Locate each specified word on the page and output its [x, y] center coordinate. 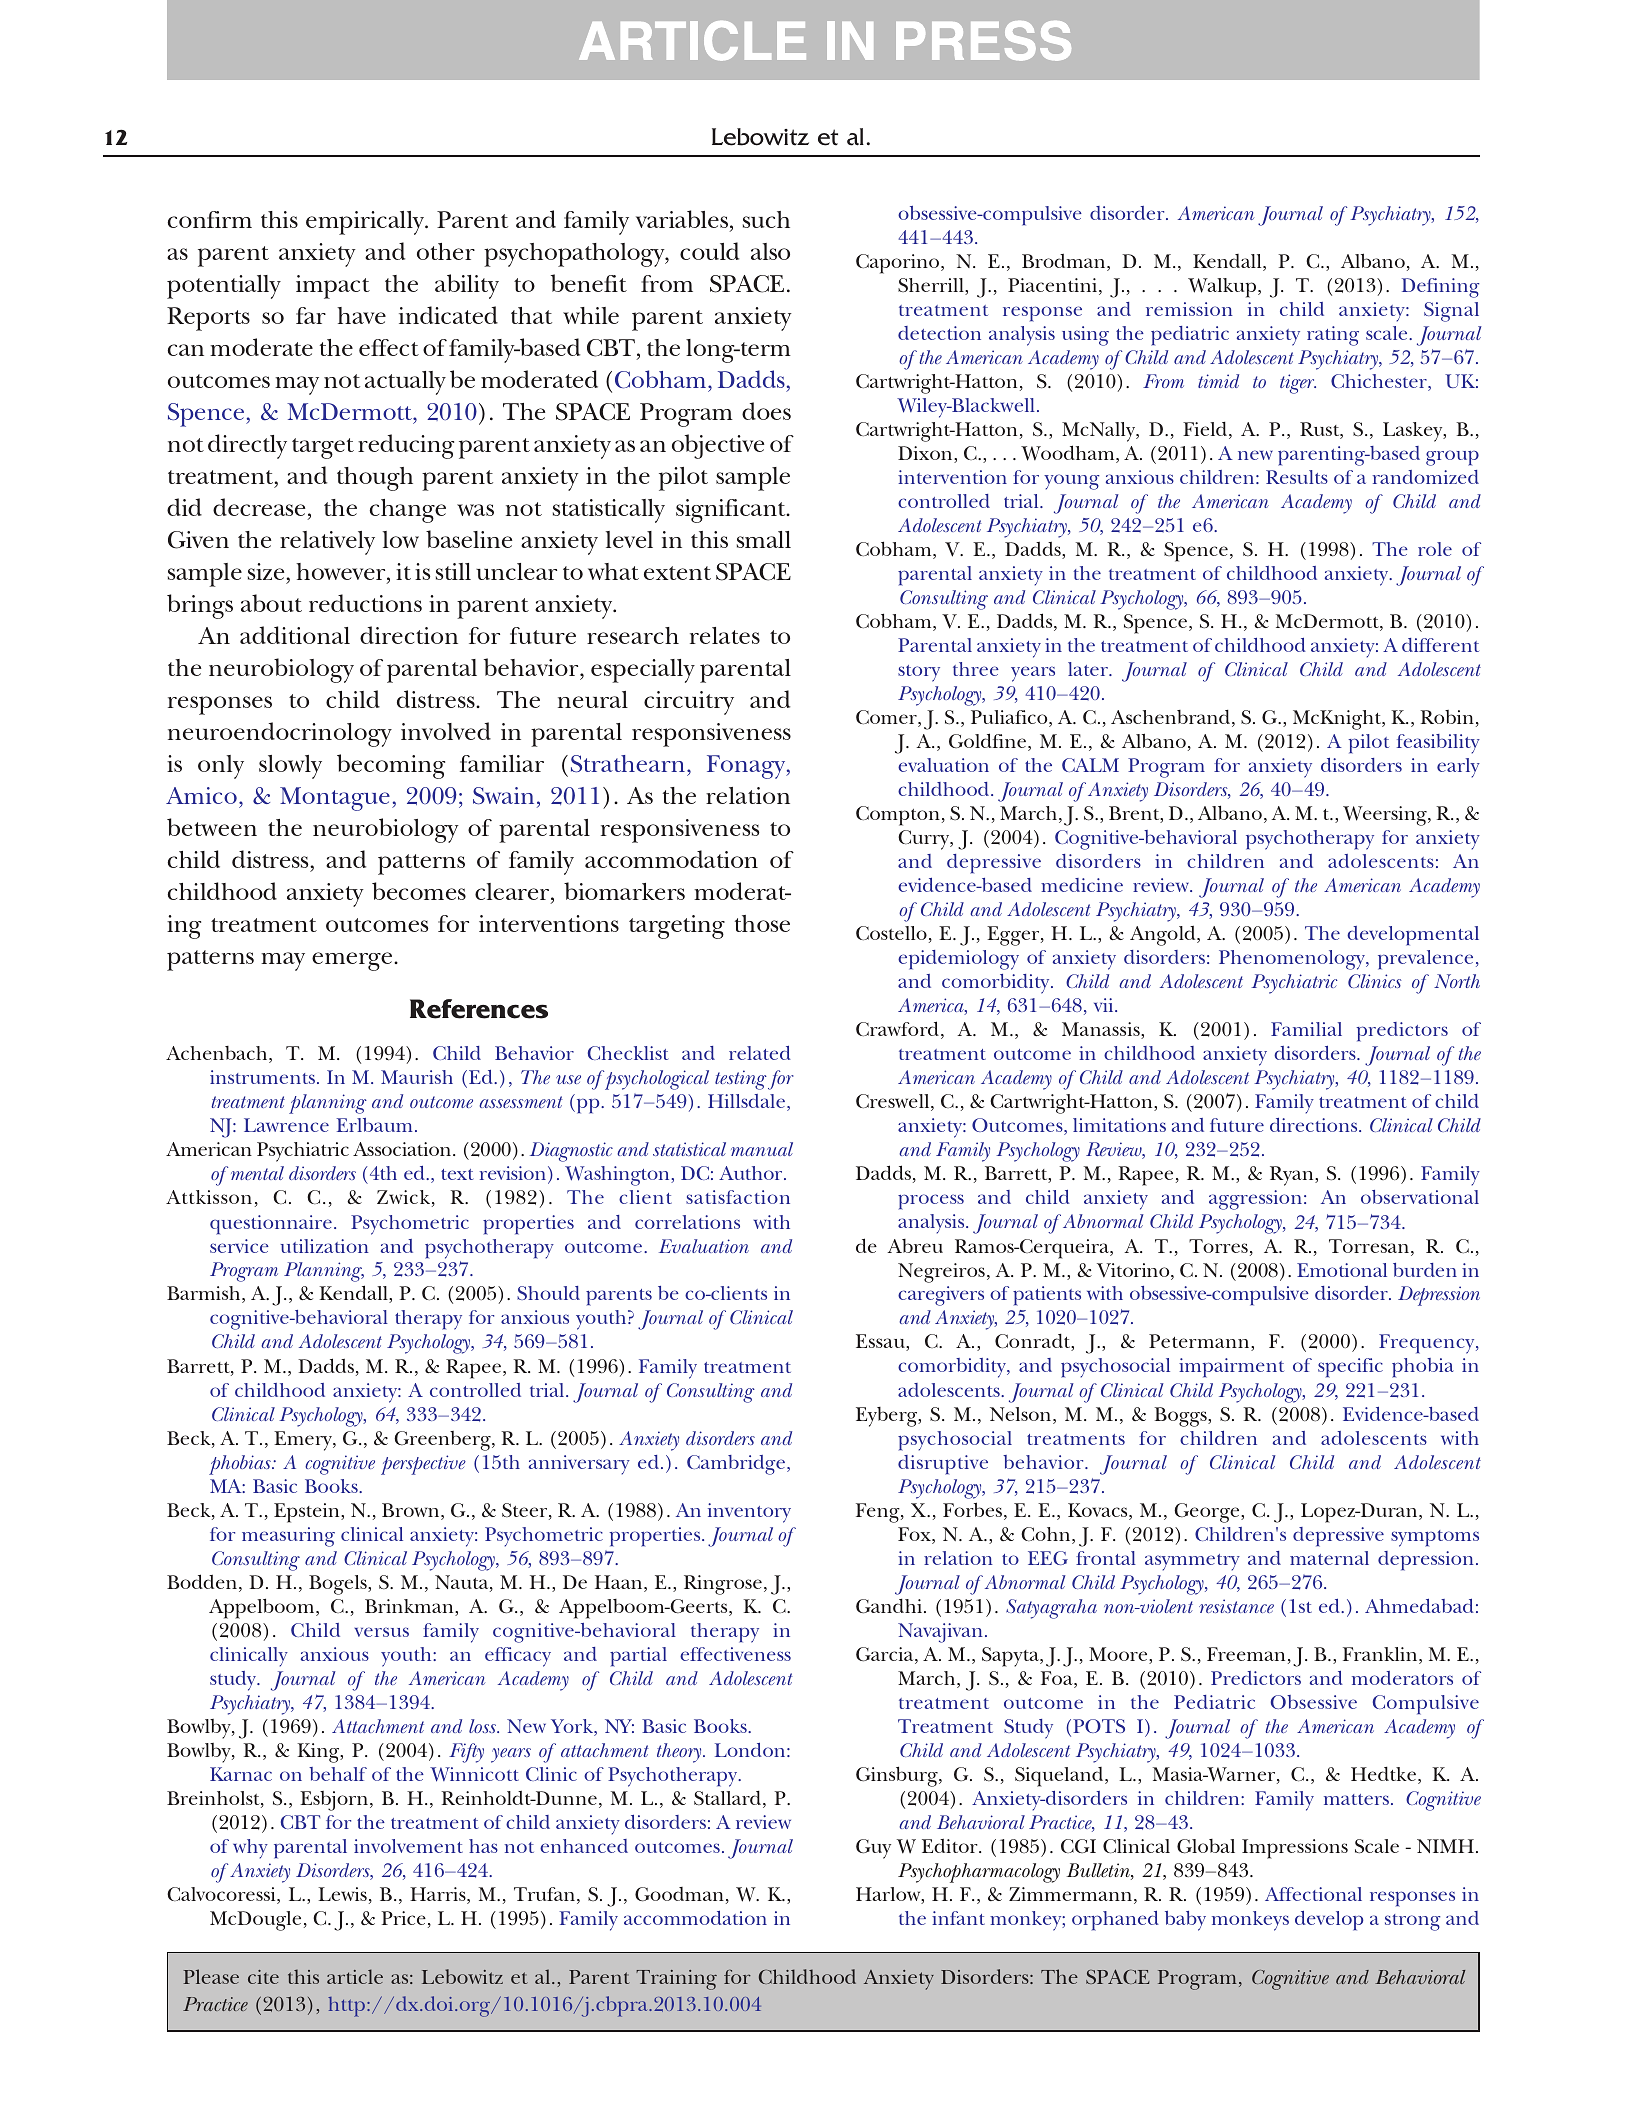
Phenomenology [1293, 960]
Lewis [342, 1894]
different [1440, 645]
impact [333, 287]
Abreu [915, 1246]
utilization [324, 1246]
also [770, 251]
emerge [353, 961]
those [762, 923]
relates [725, 635]
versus [382, 1632]
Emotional [1342, 1270]
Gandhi [889, 1606]
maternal [1329, 1558]
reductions [365, 603]
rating [1333, 336]
